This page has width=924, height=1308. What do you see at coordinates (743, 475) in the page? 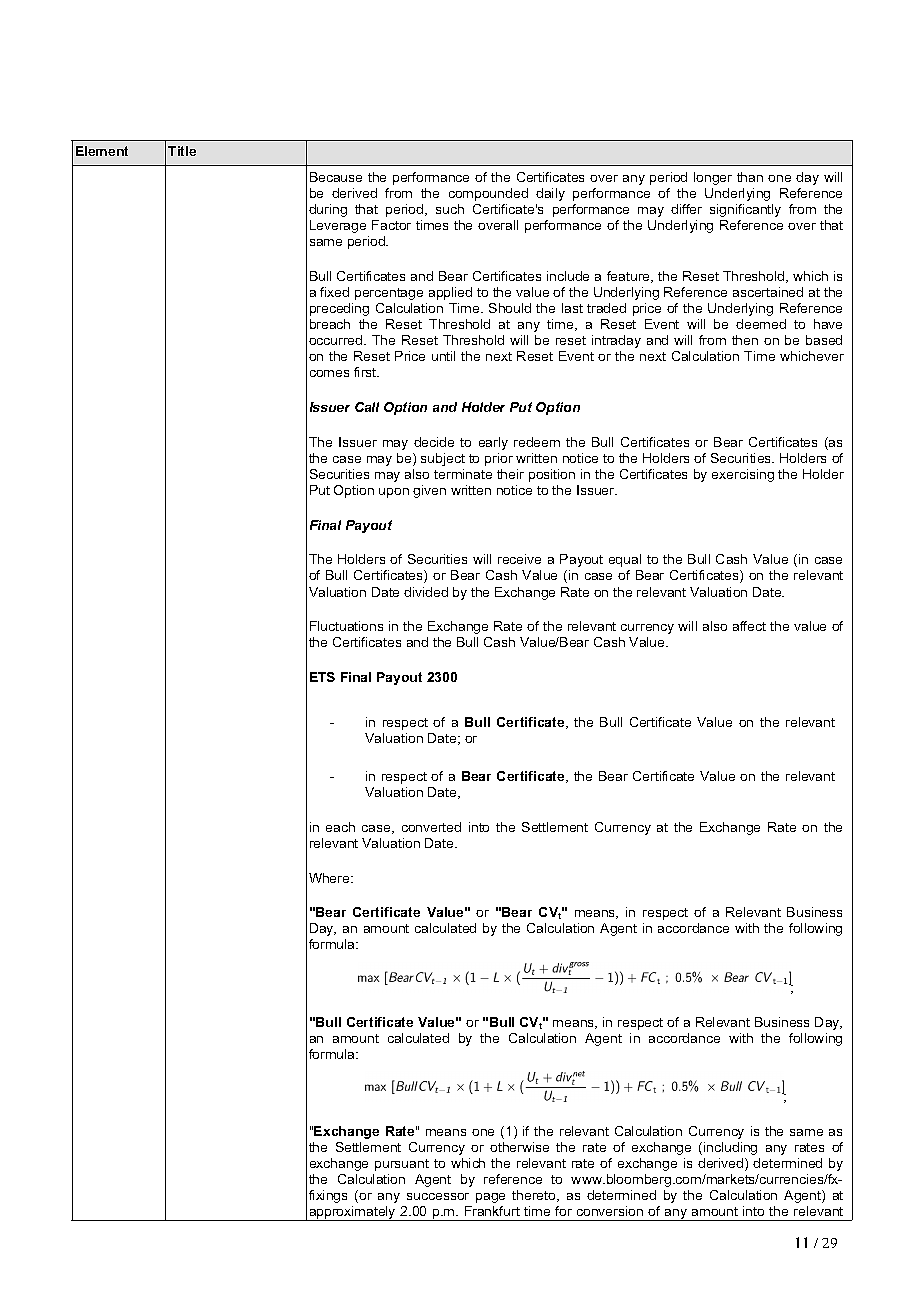
I see `exercising` at bounding box center [743, 475].
